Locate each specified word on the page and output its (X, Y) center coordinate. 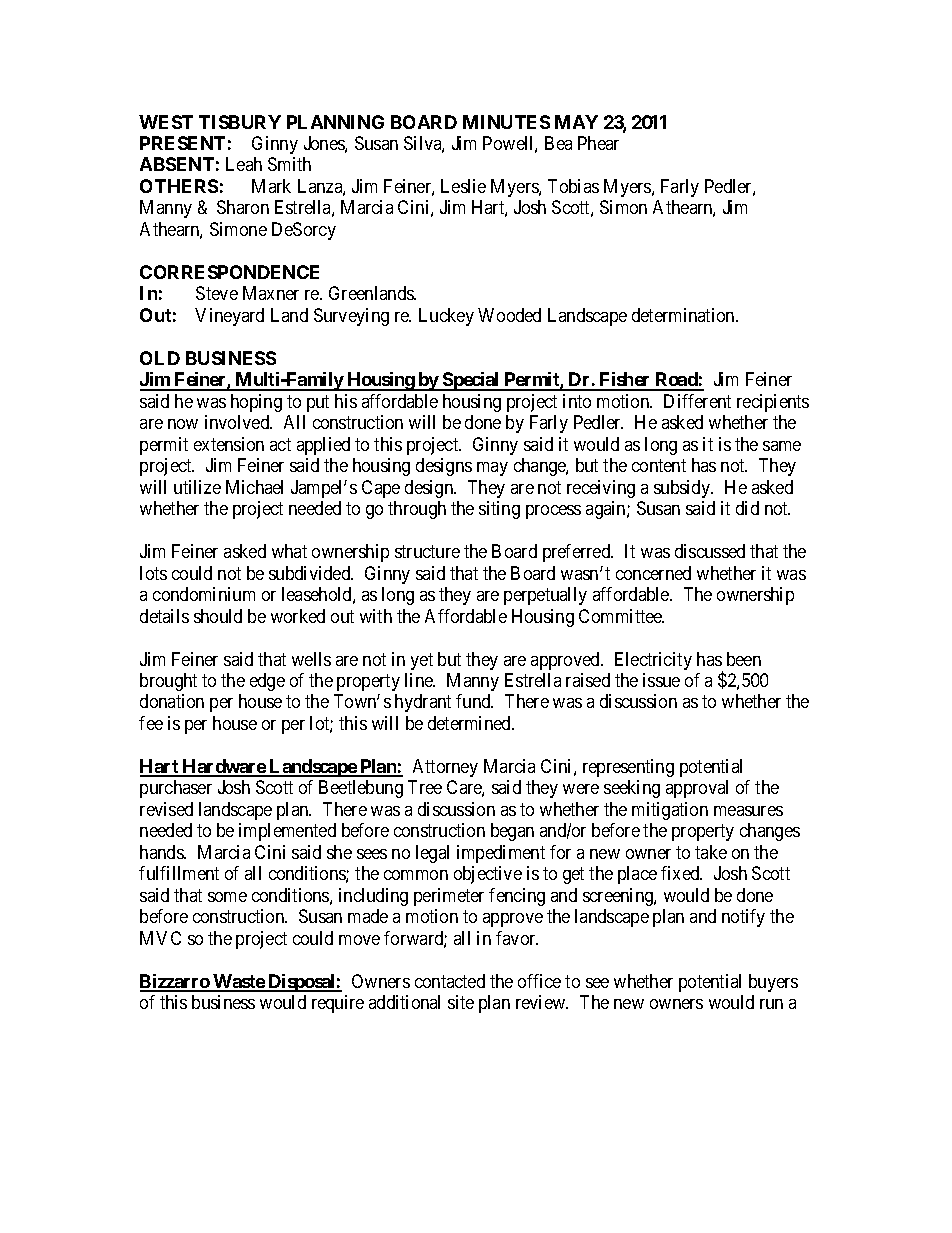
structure (427, 551)
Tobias (573, 186)
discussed (710, 551)
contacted (450, 981)
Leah (244, 164)
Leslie (463, 186)
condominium (204, 594)
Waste (239, 982)
